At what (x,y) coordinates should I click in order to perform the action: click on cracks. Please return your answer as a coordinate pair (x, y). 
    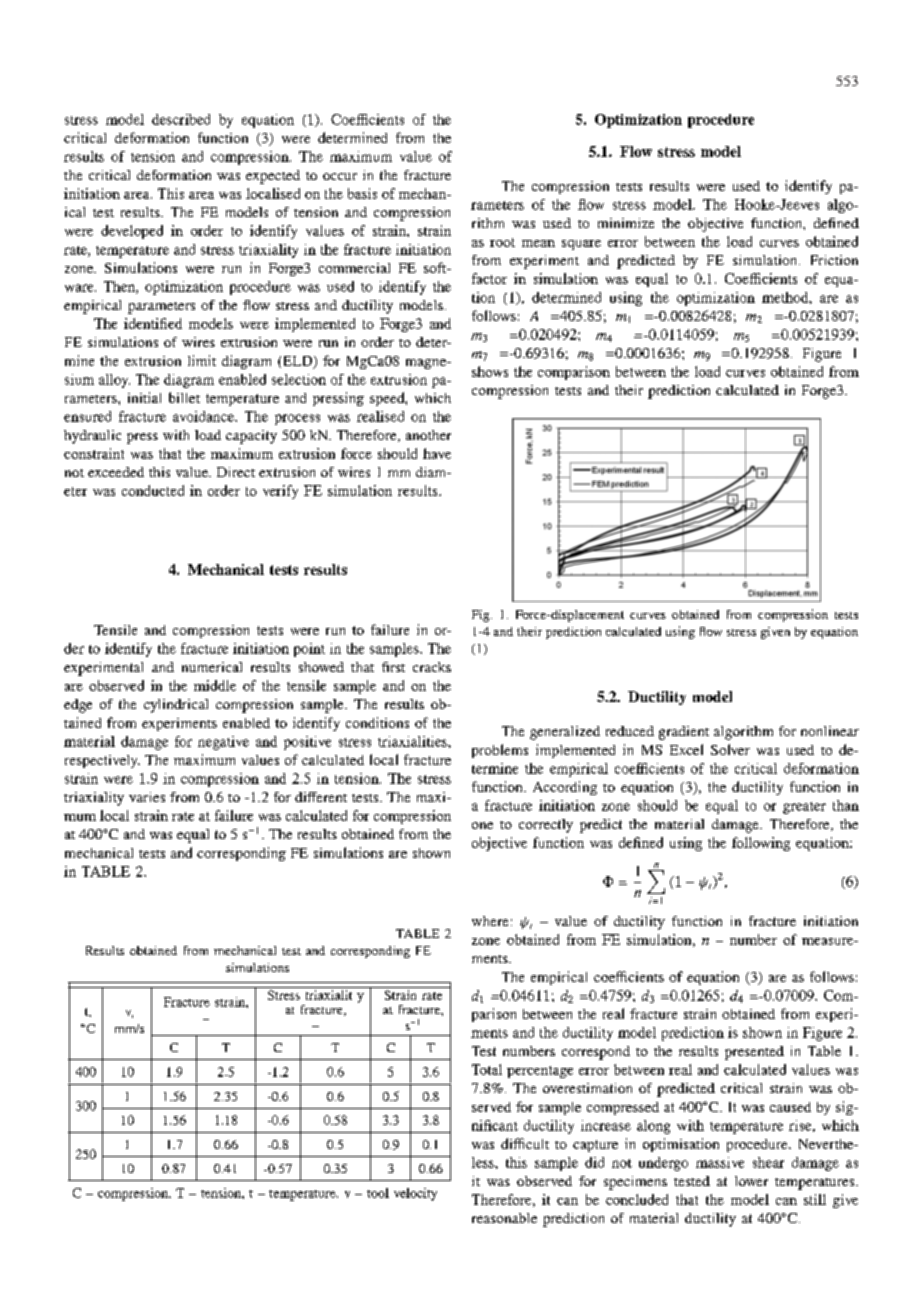
    Looking at the image, I should click on (432, 667).
